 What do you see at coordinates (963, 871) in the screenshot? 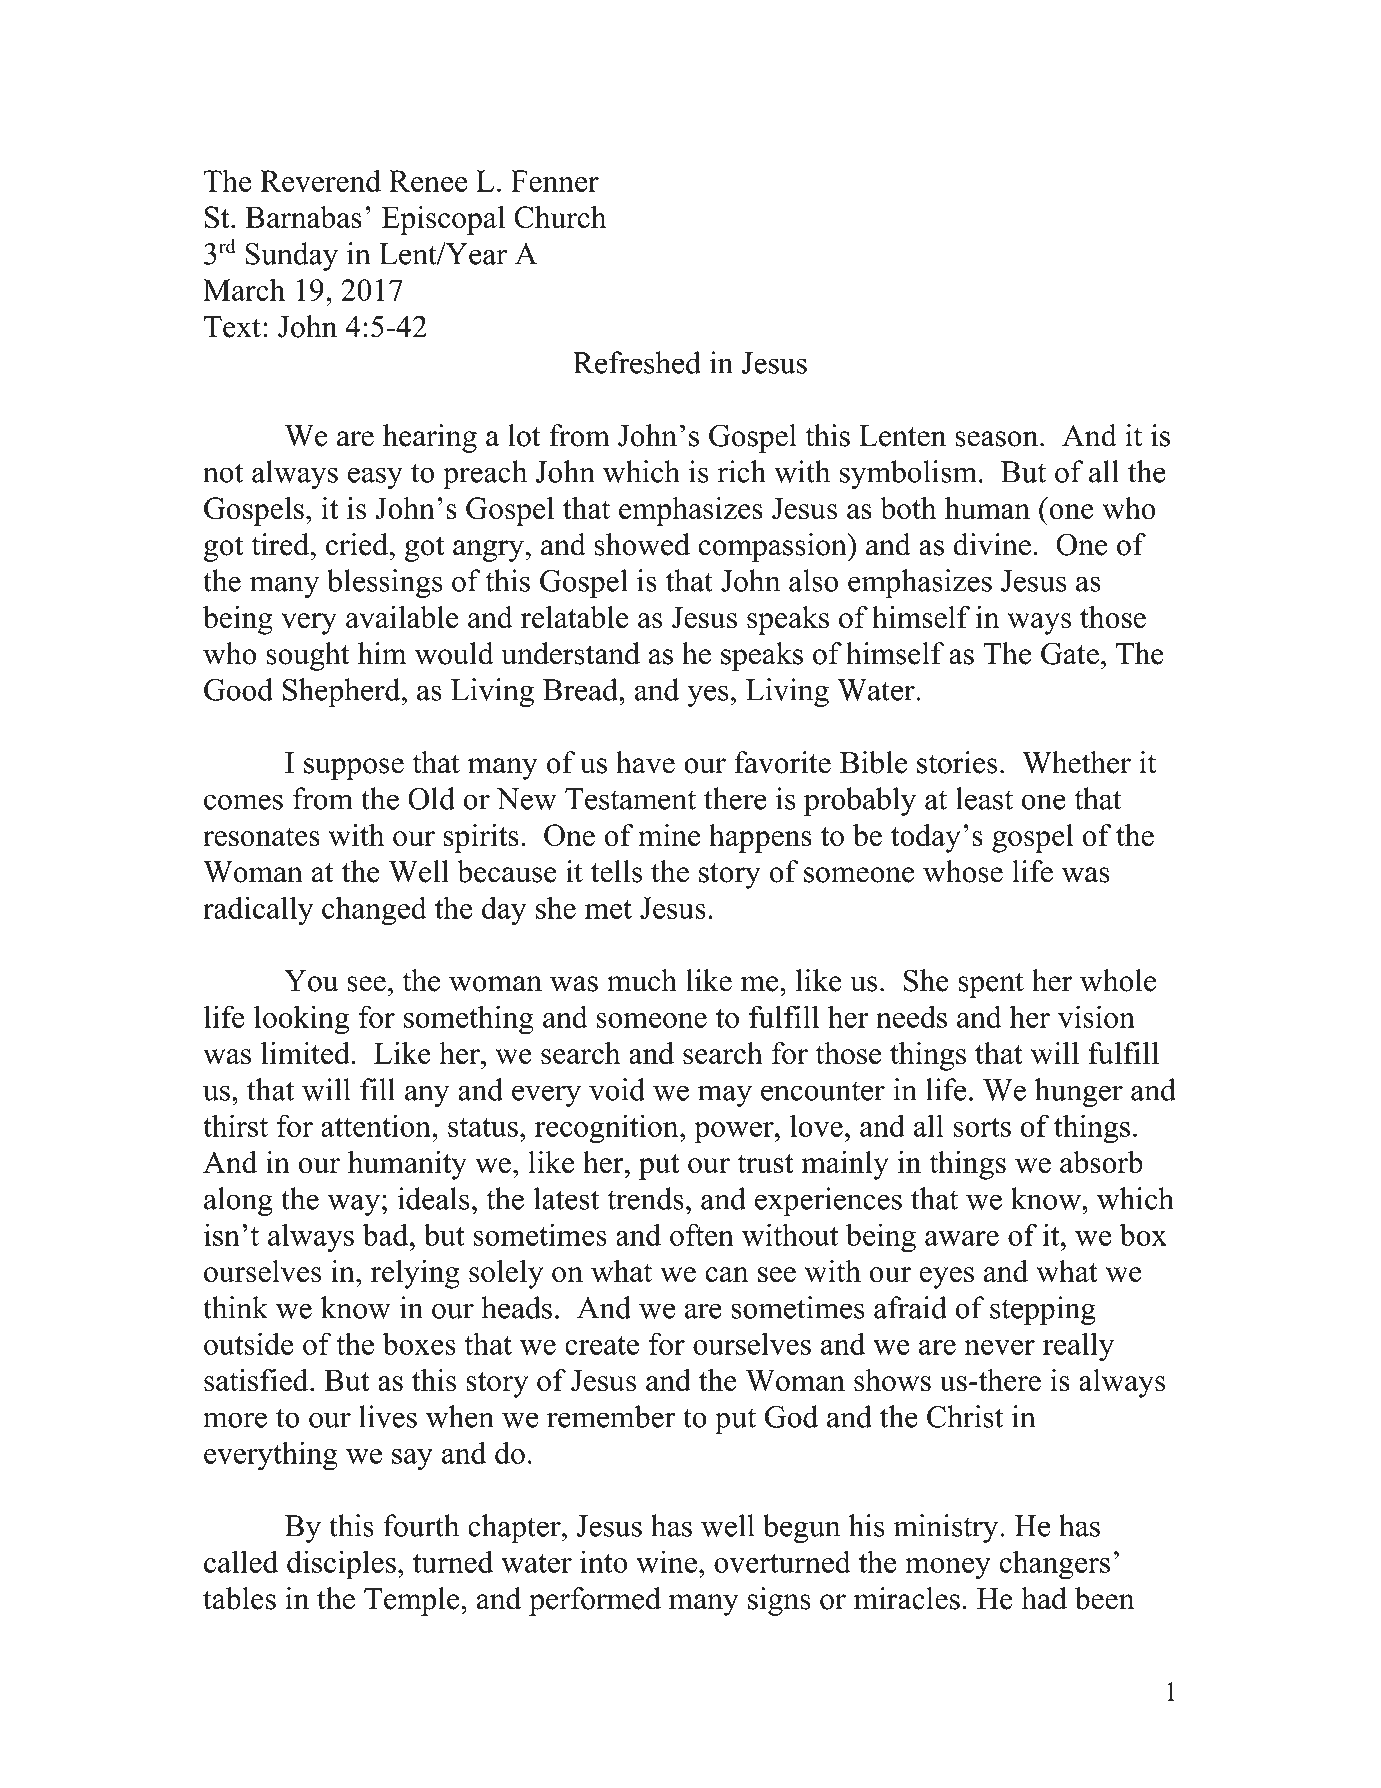
I see `whose` at bounding box center [963, 871].
